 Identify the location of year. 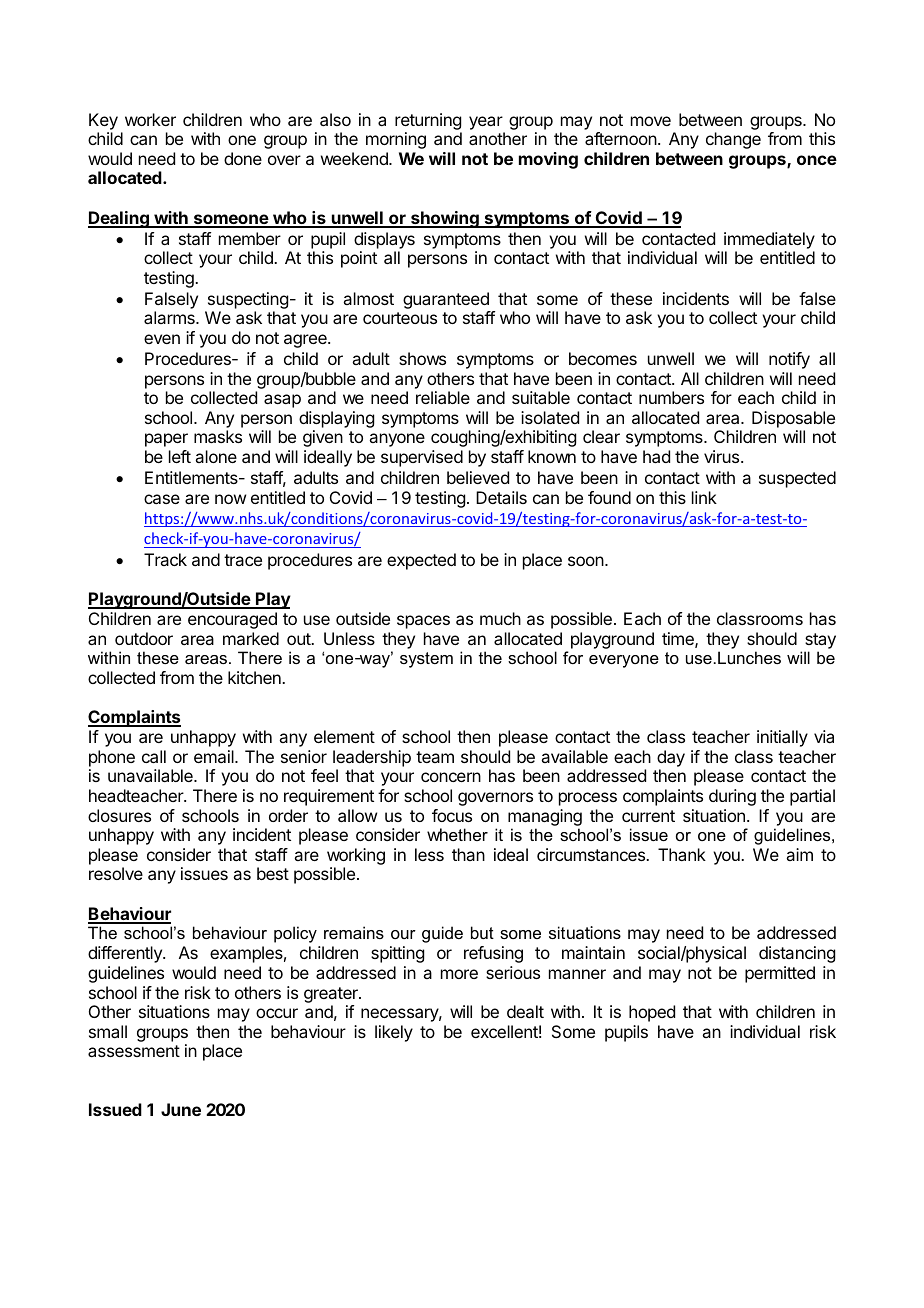
(486, 123).
